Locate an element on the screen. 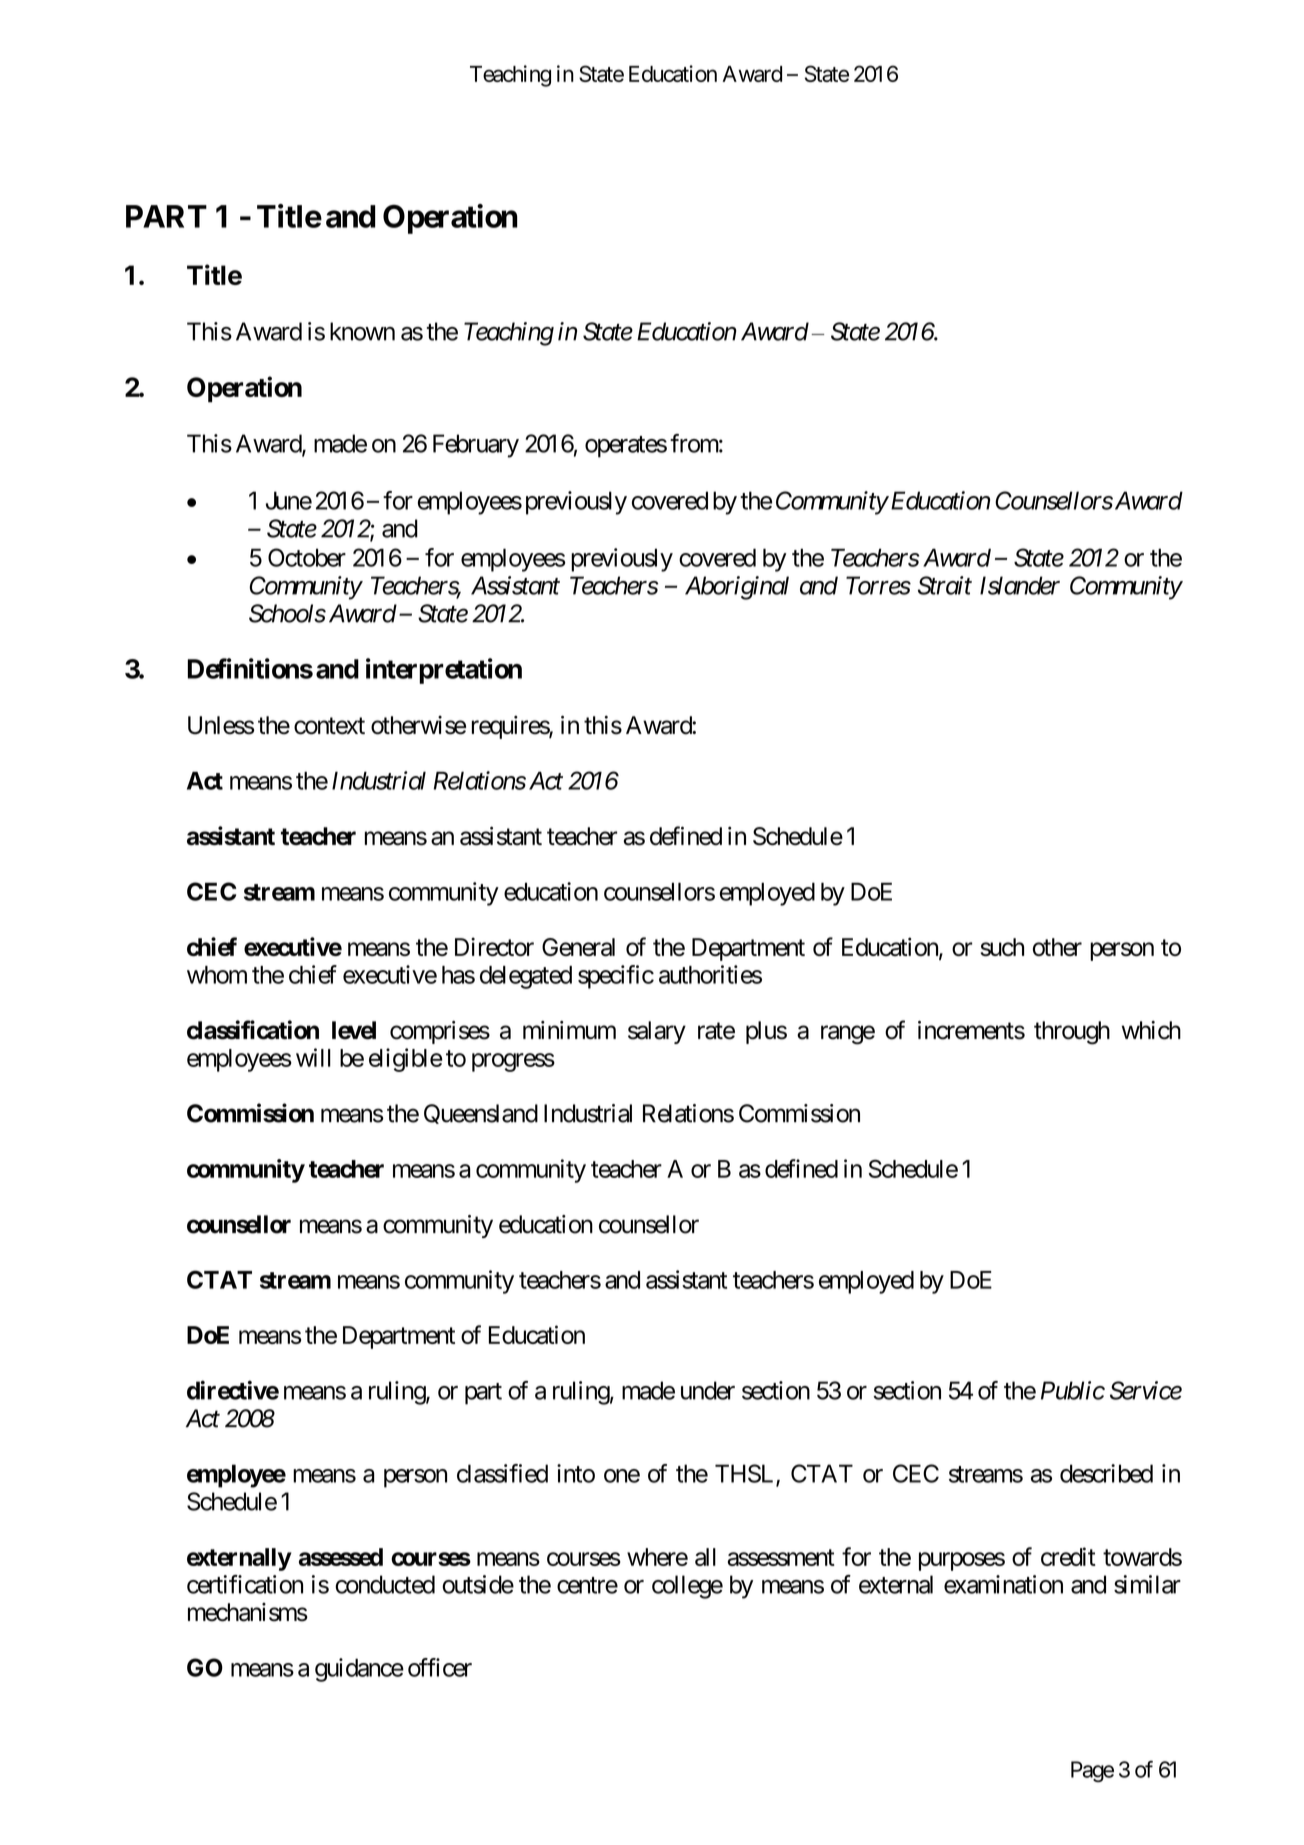  Aboriginal is located at coordinates (737, 588).
